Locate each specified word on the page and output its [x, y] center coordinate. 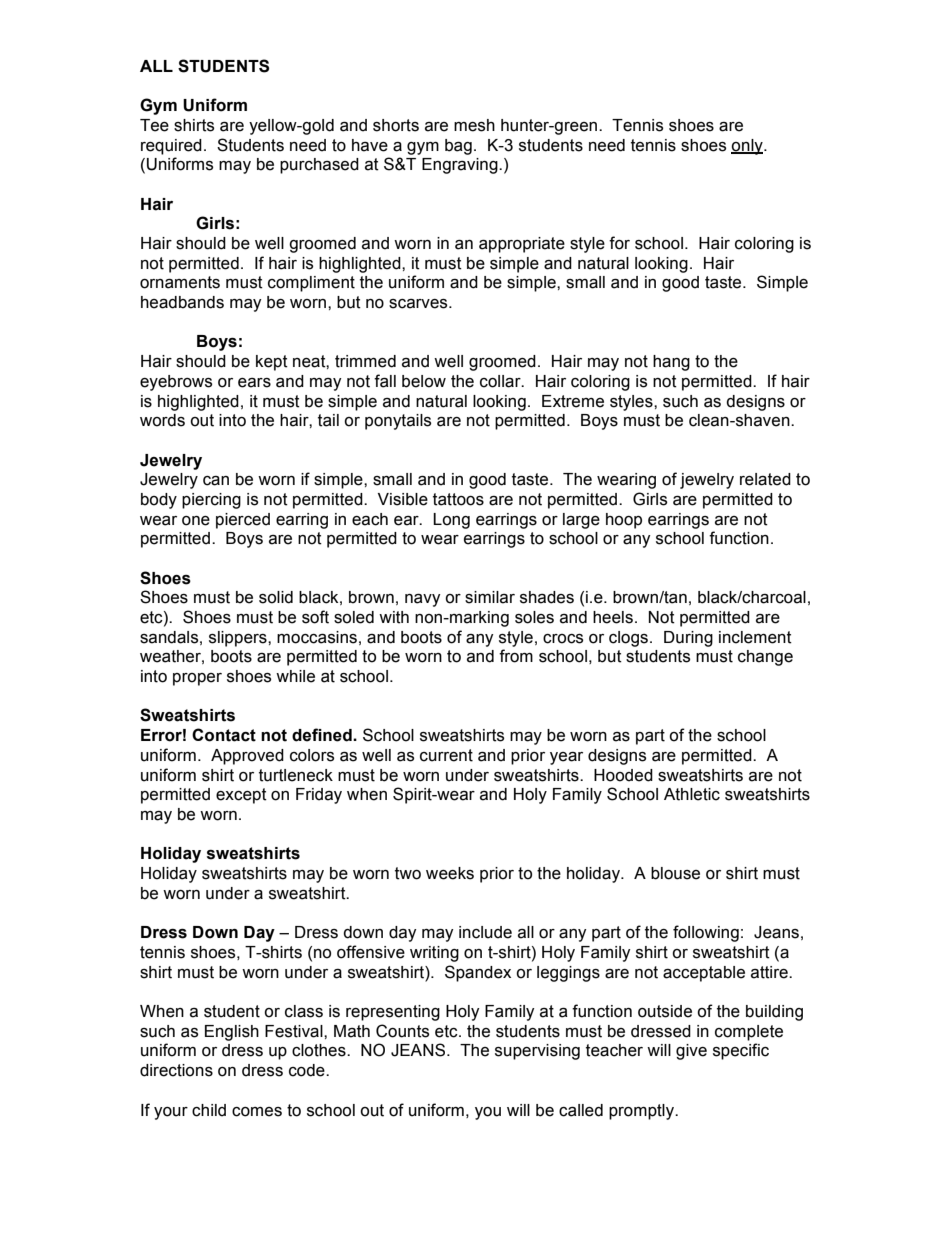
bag [458, 147]
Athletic [692, 794]
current [446, 755]
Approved [247, 757]
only [748, 147]
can [216, 481]
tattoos [458, 499]
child [209, 1110]
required [171, 147]
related [765, 479]
